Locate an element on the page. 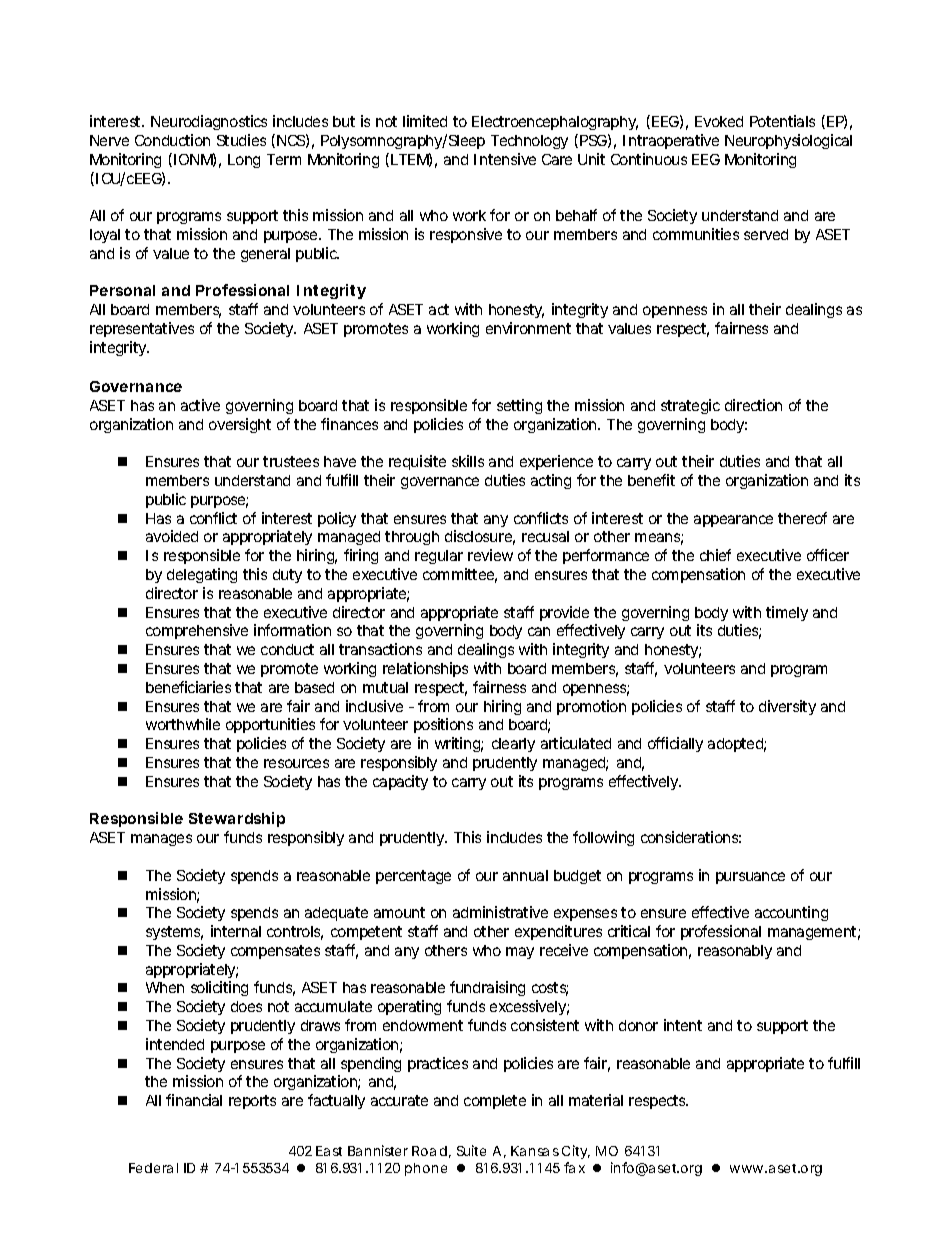 The height and width of the page is (1233, 952). Suite is located at coordinates (471, 1150).
